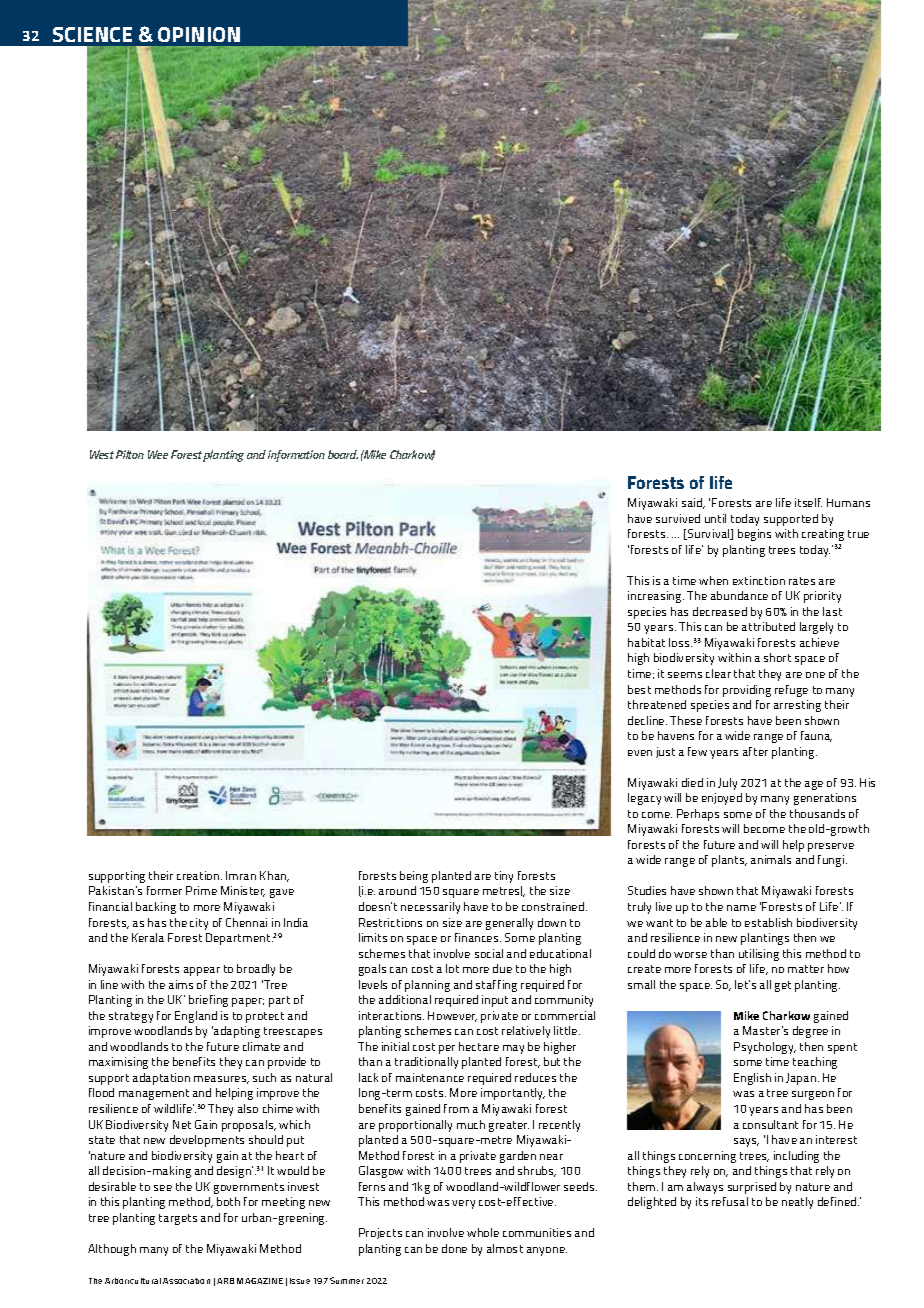 This screenshot has width=924, height=1308. Describe the element at coordinates (199, 875) in the screenshot. I see `creation` at that location.
